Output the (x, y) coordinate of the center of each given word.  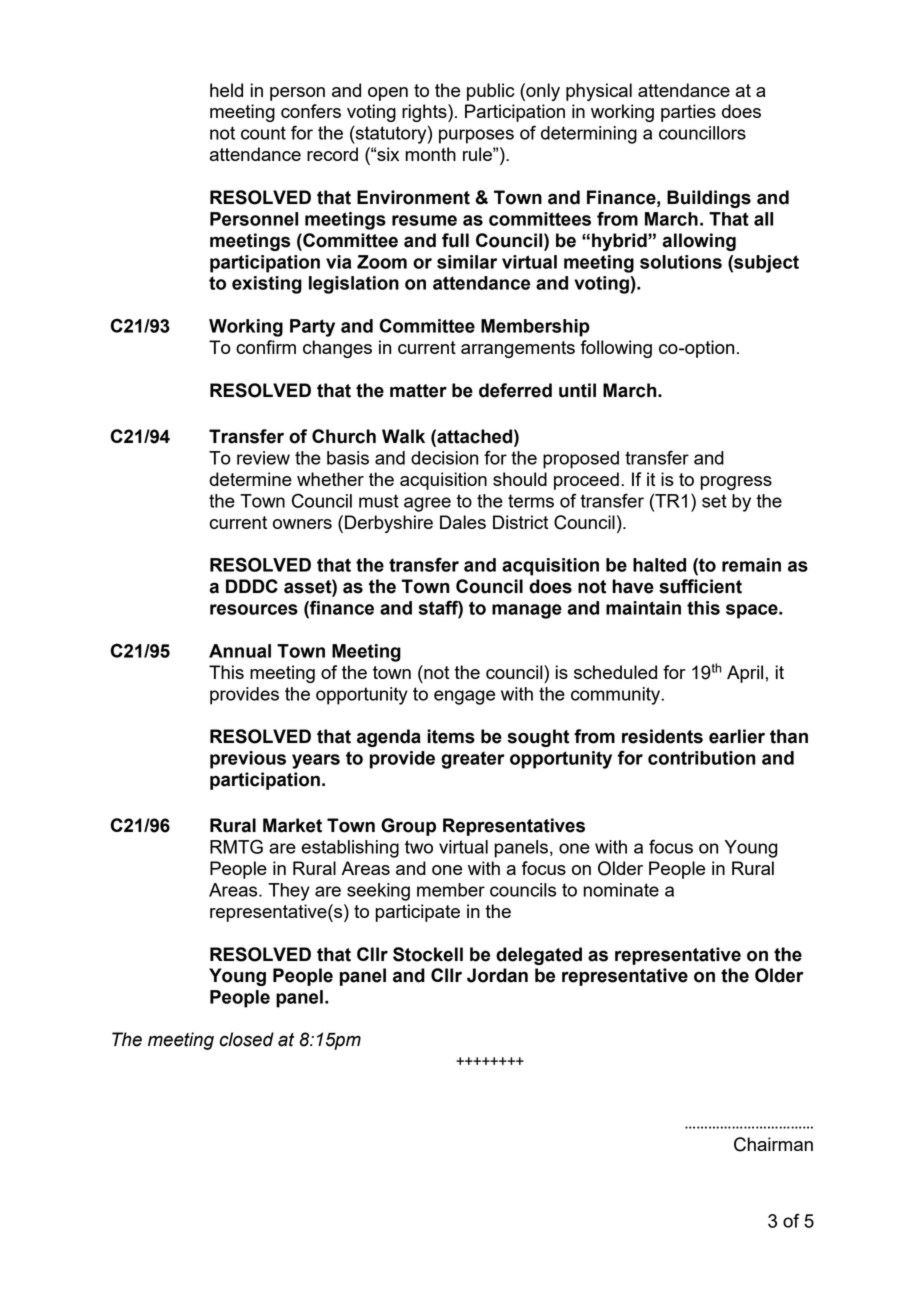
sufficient (700, 586)
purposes (476, 136)
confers (311, 111)
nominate (621, 890)
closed (247, 1039)
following (616, 349)
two (419, 847)
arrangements (518, 349)
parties (688, 113)
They (289, 892)
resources (254, 609)
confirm (266, 347)
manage (527, 611)
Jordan (497, 975)
